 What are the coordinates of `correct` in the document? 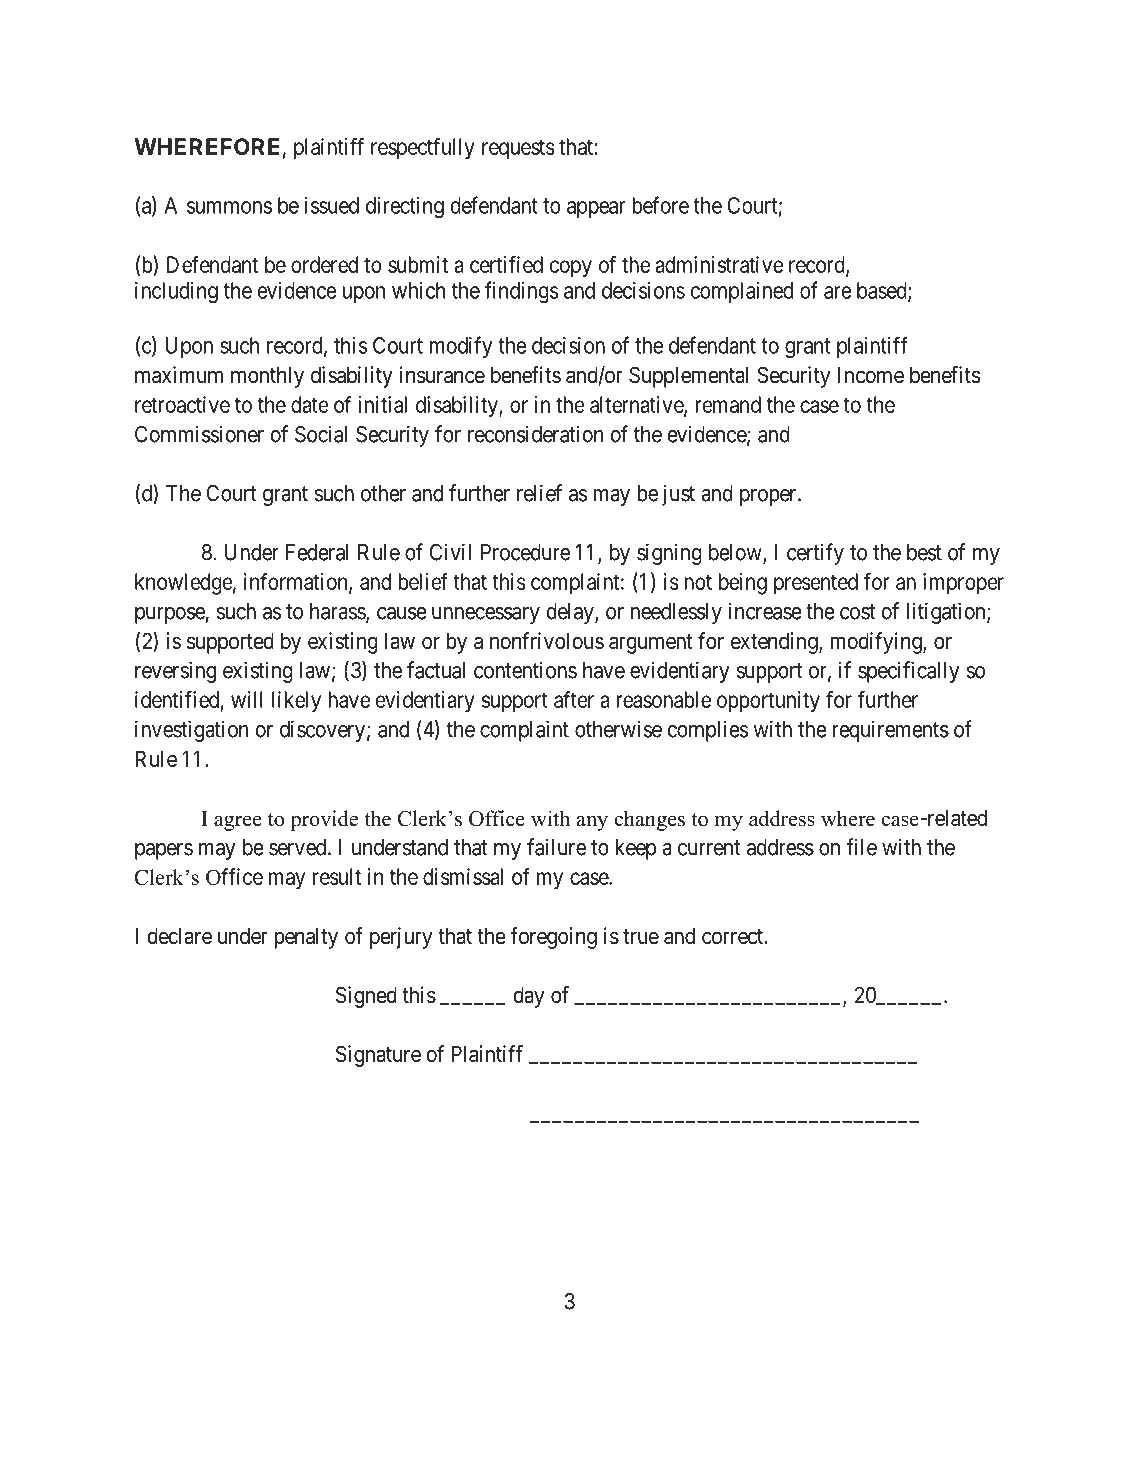 It's located at (733, 937).
